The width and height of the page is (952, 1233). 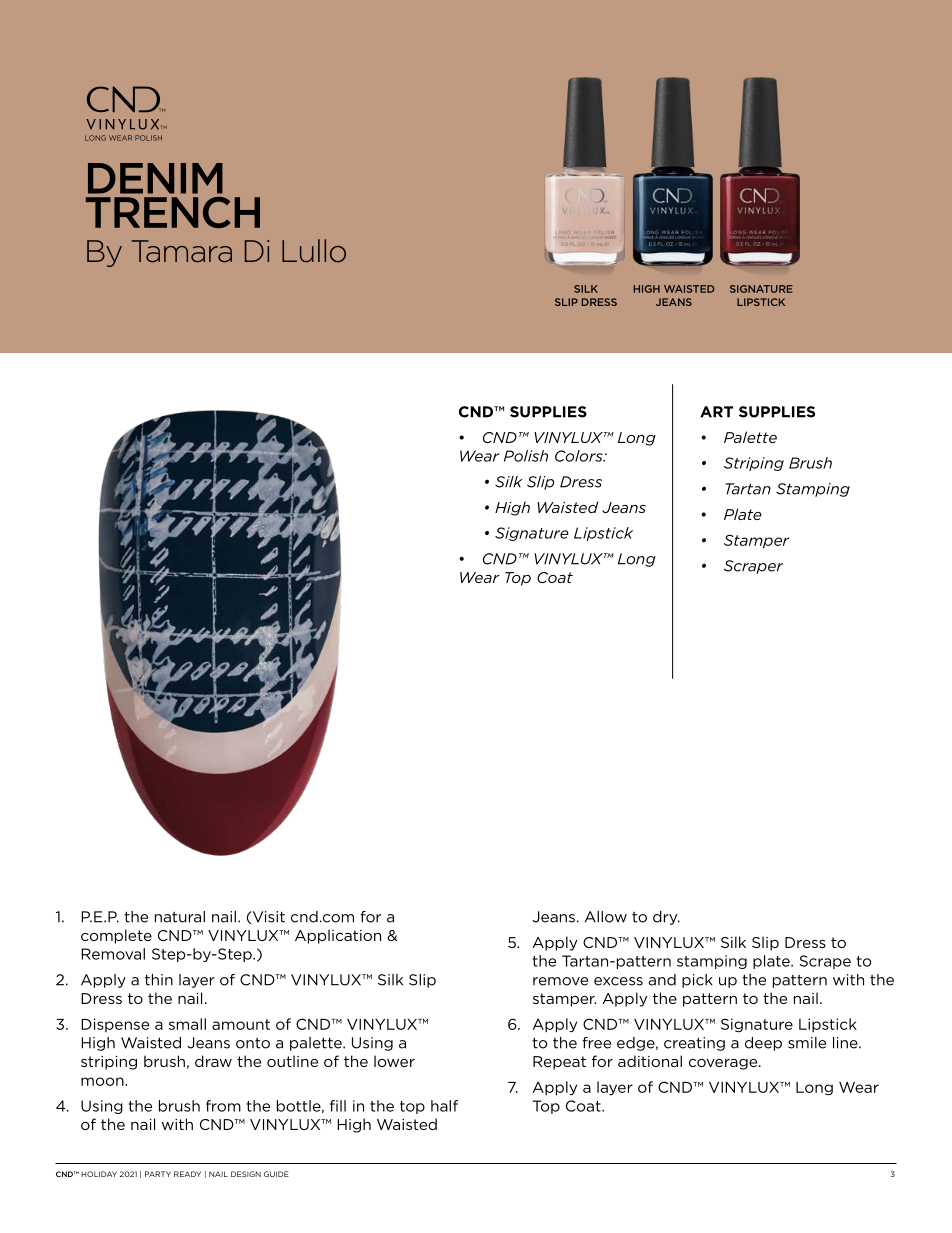 What do you see at coordinates (666, 918) in the page?
I see `dry` at bounding box center [666, 918].
